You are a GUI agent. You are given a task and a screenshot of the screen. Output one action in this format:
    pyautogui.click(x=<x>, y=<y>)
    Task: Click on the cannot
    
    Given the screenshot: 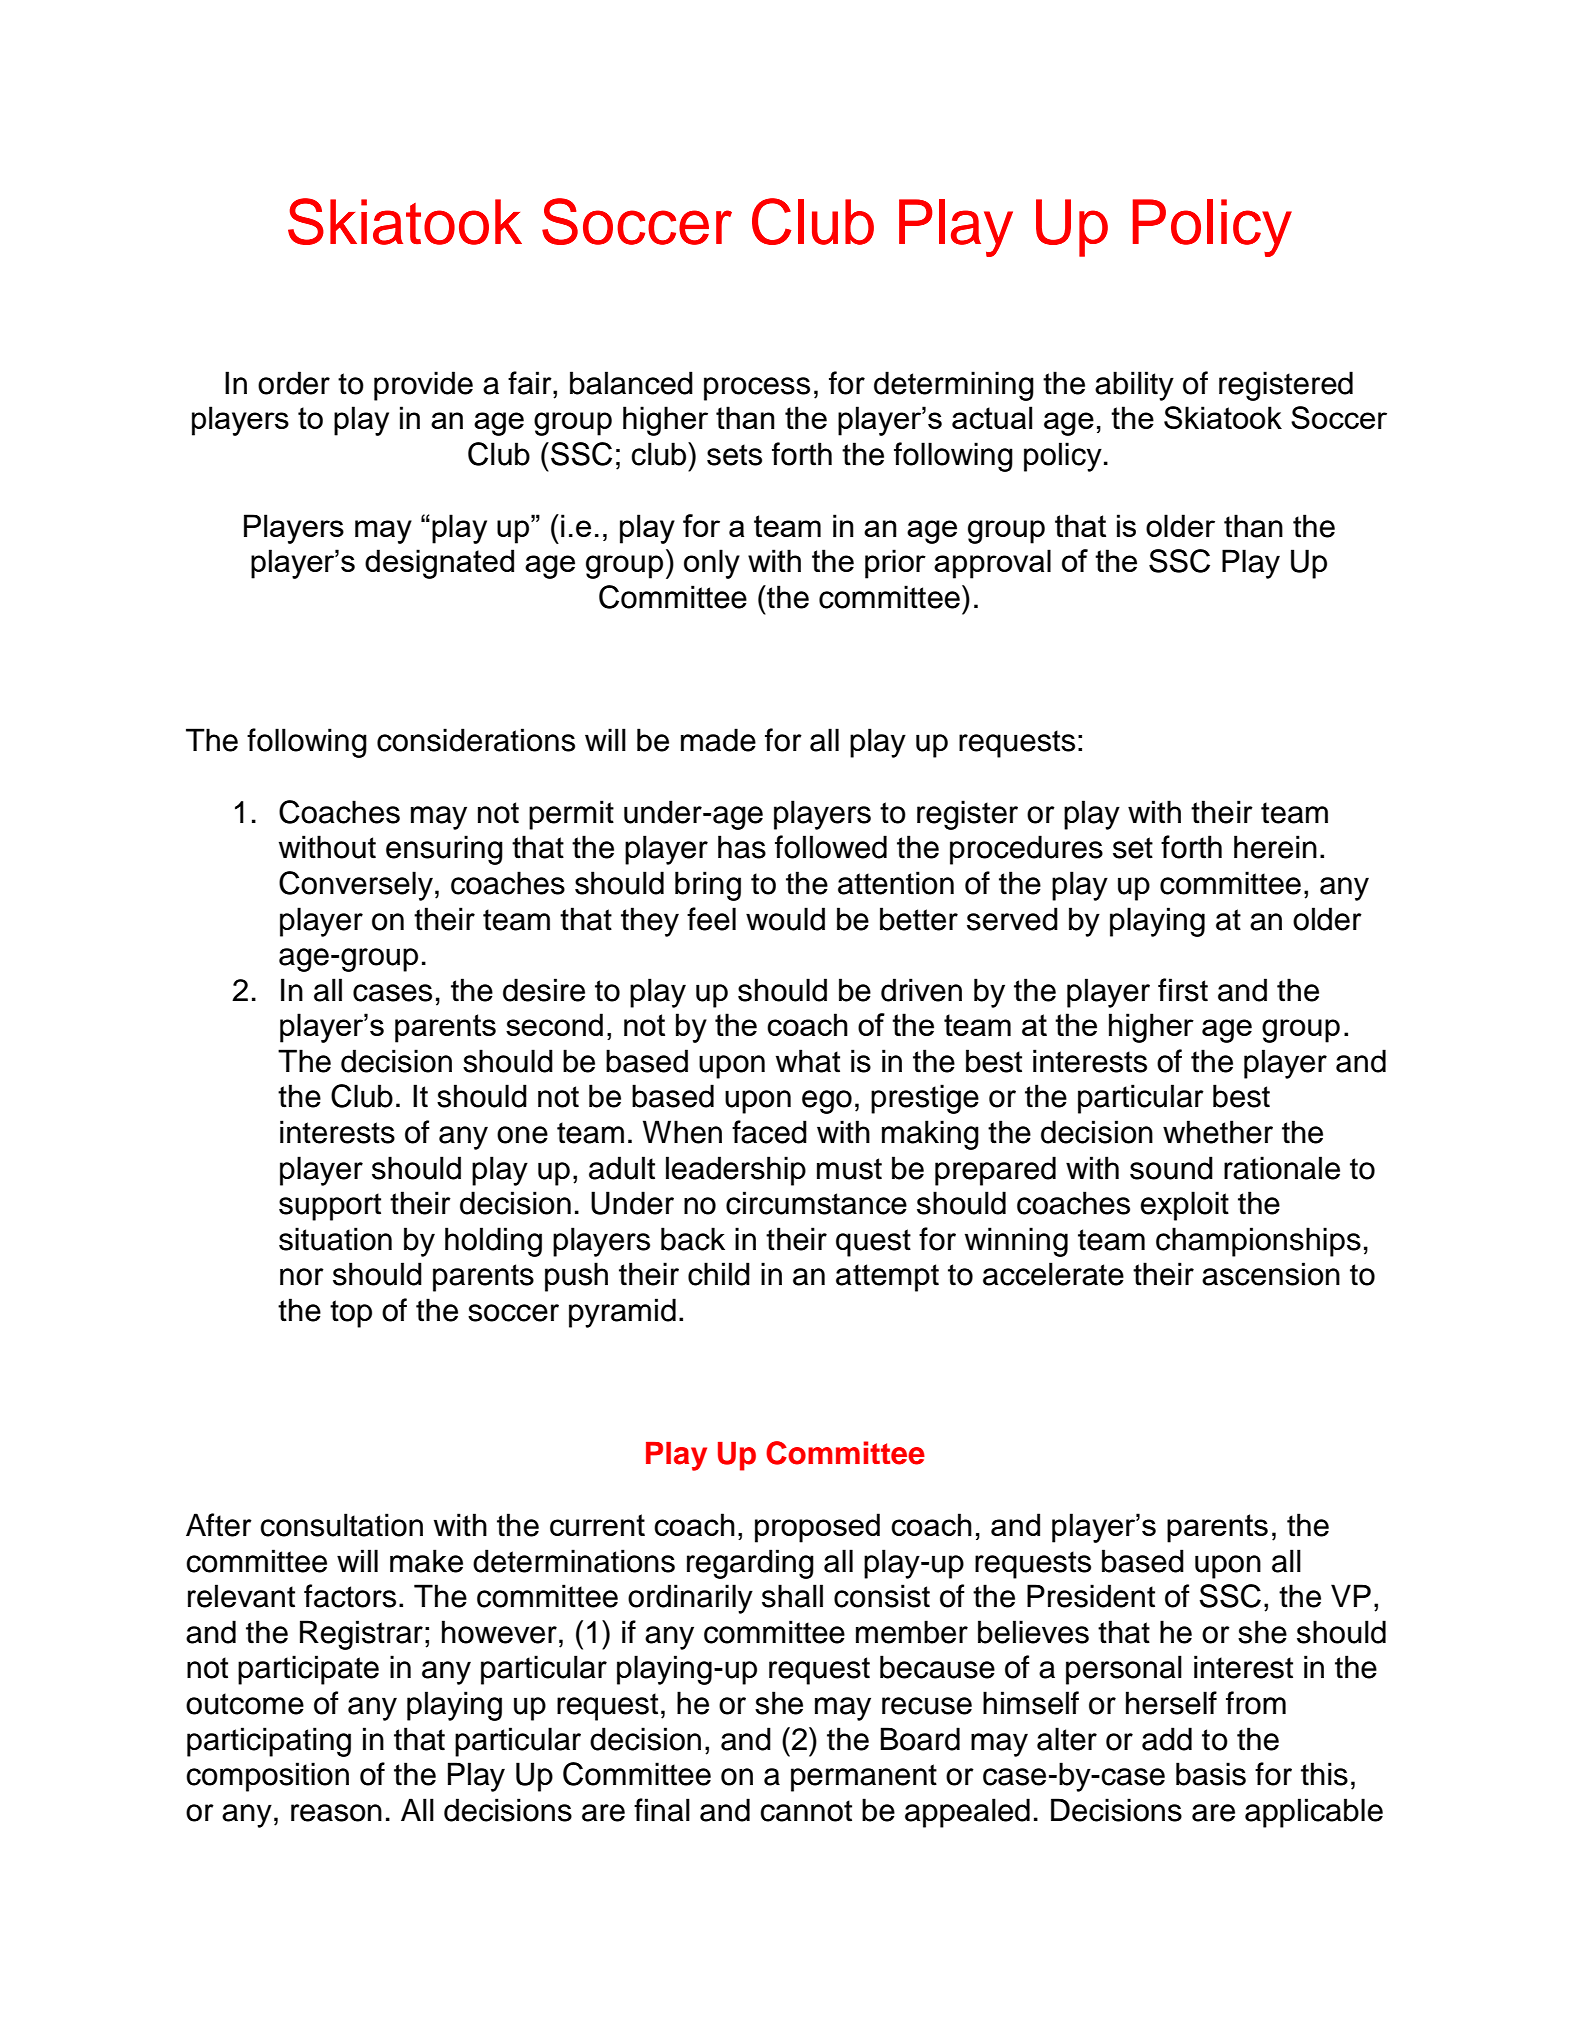 What is the action you would take?
    pyautogui.click(x=806, y=1811)
